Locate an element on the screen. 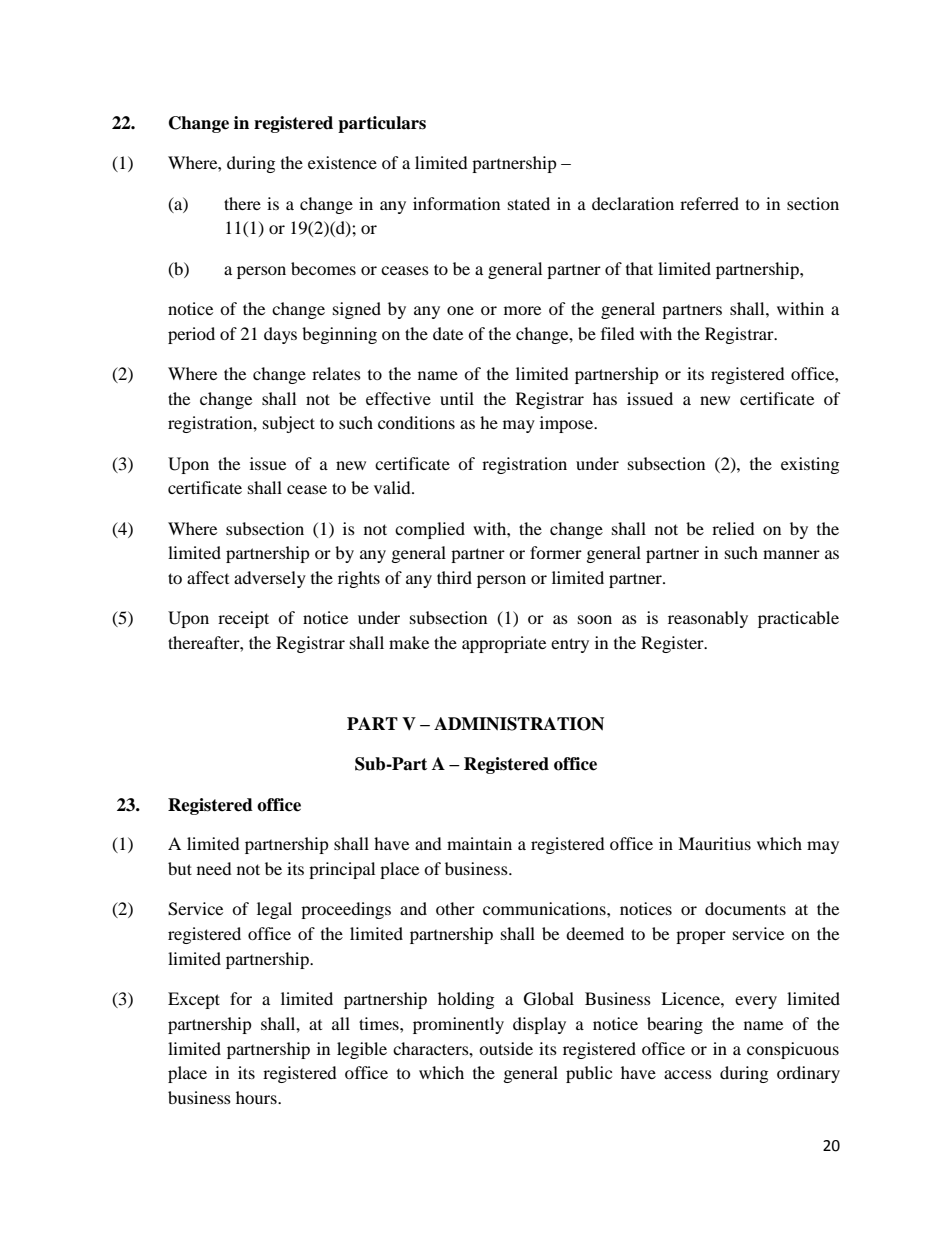 Image resolution: width=952 pixels, height=1233 pixels. receipt is located at coordinates (243, 619).
